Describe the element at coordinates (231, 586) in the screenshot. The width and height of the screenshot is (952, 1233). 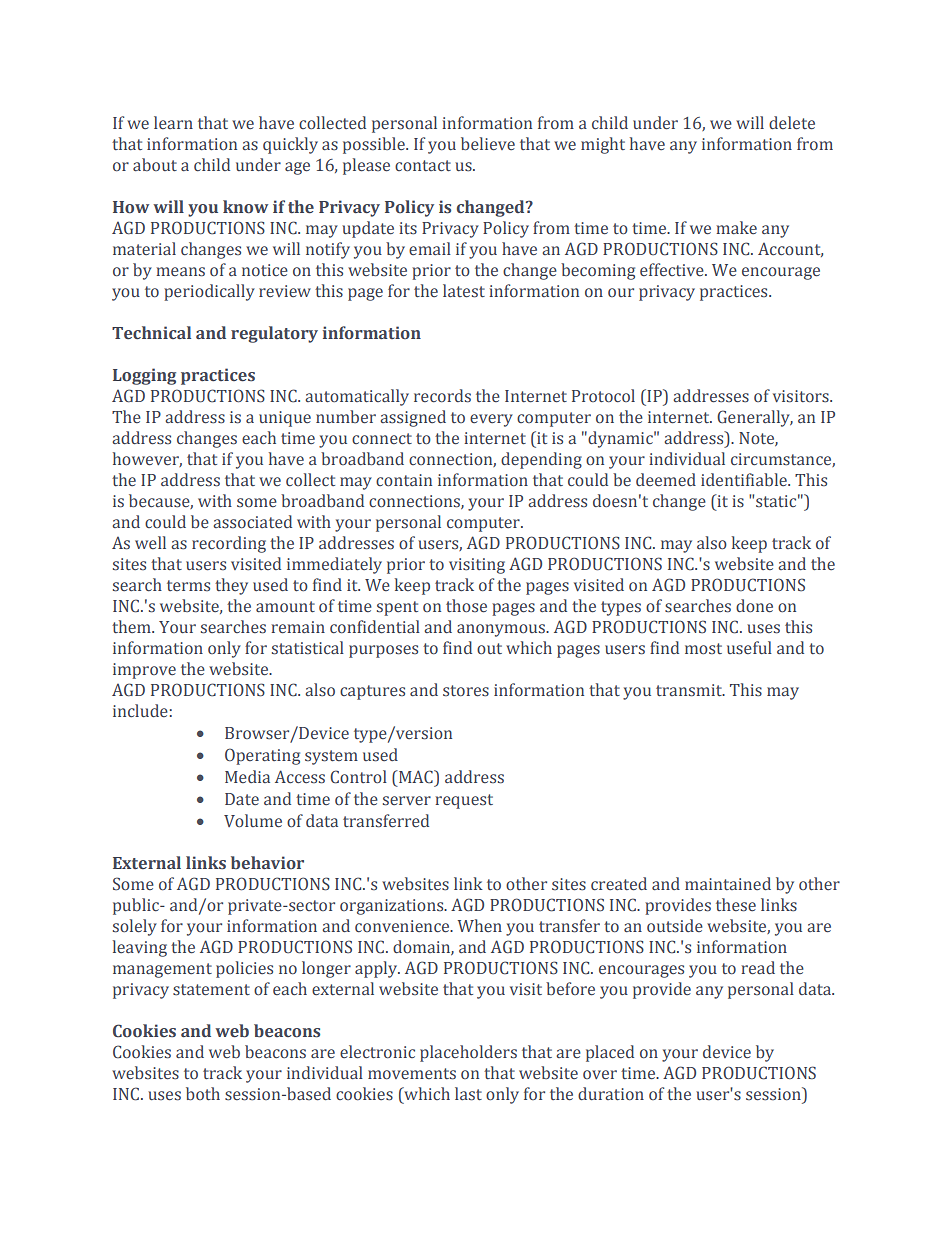
I see `they` at that location.
